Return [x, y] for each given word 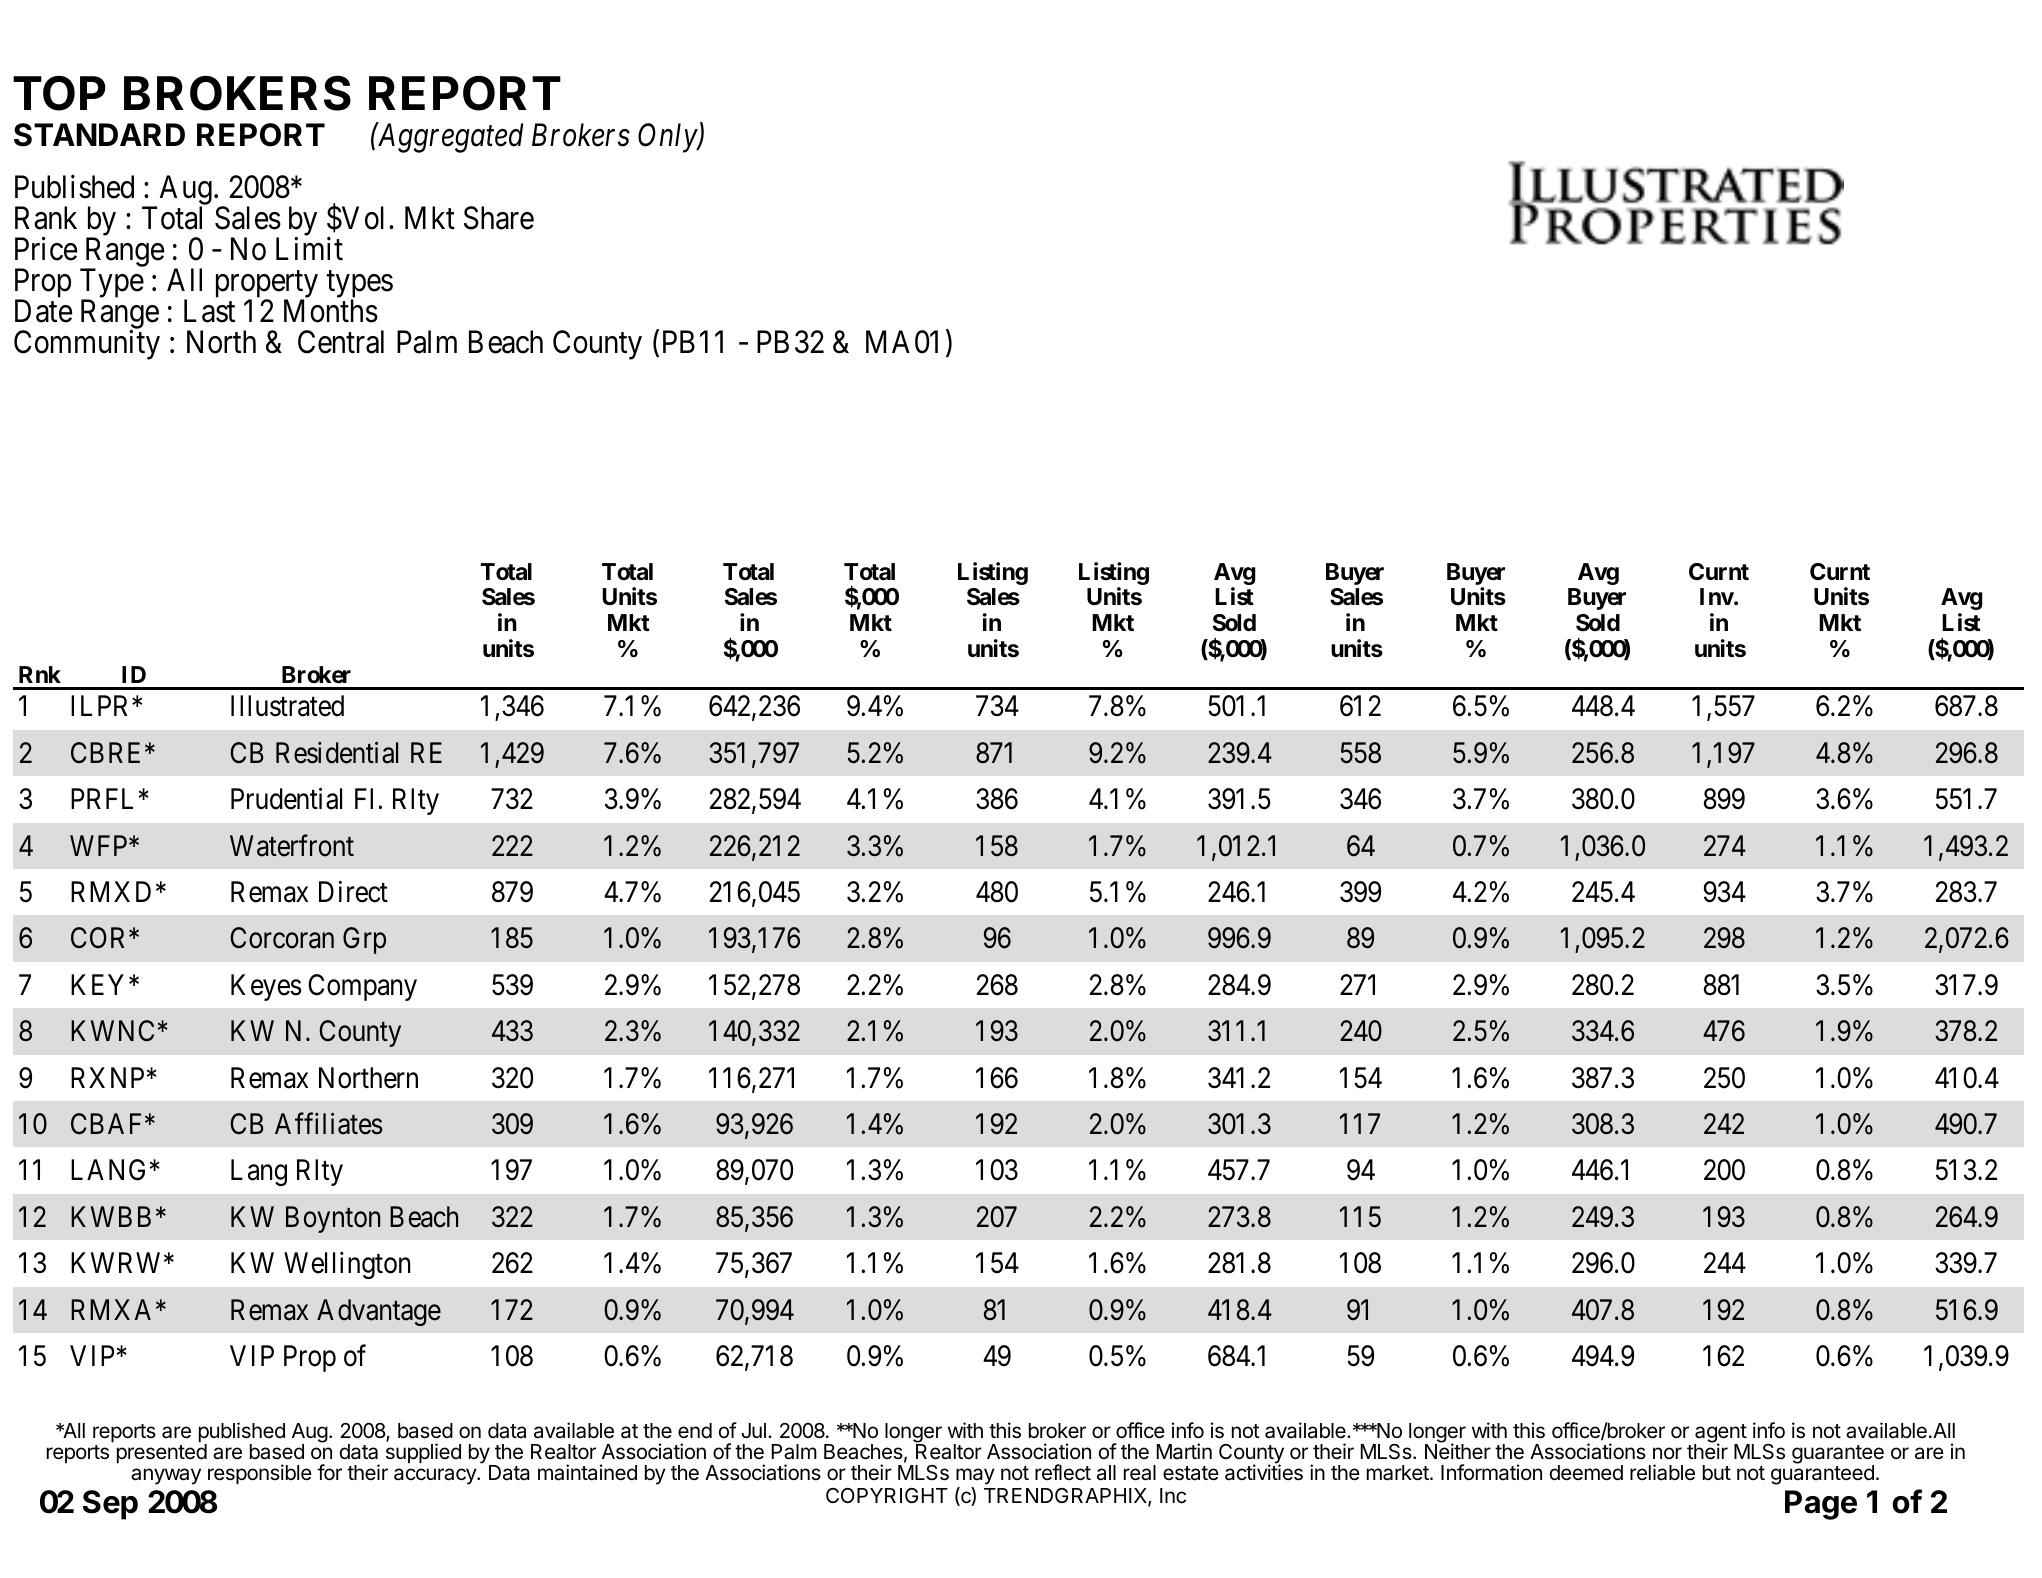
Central [341, 342]
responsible [260, 1474]
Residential [337, 753]
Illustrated [287, 706]
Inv [1717, 596]
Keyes [266, 987]
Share [499, 218]
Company [362, 987]
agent [1721, 1435]
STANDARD [99, 135]
